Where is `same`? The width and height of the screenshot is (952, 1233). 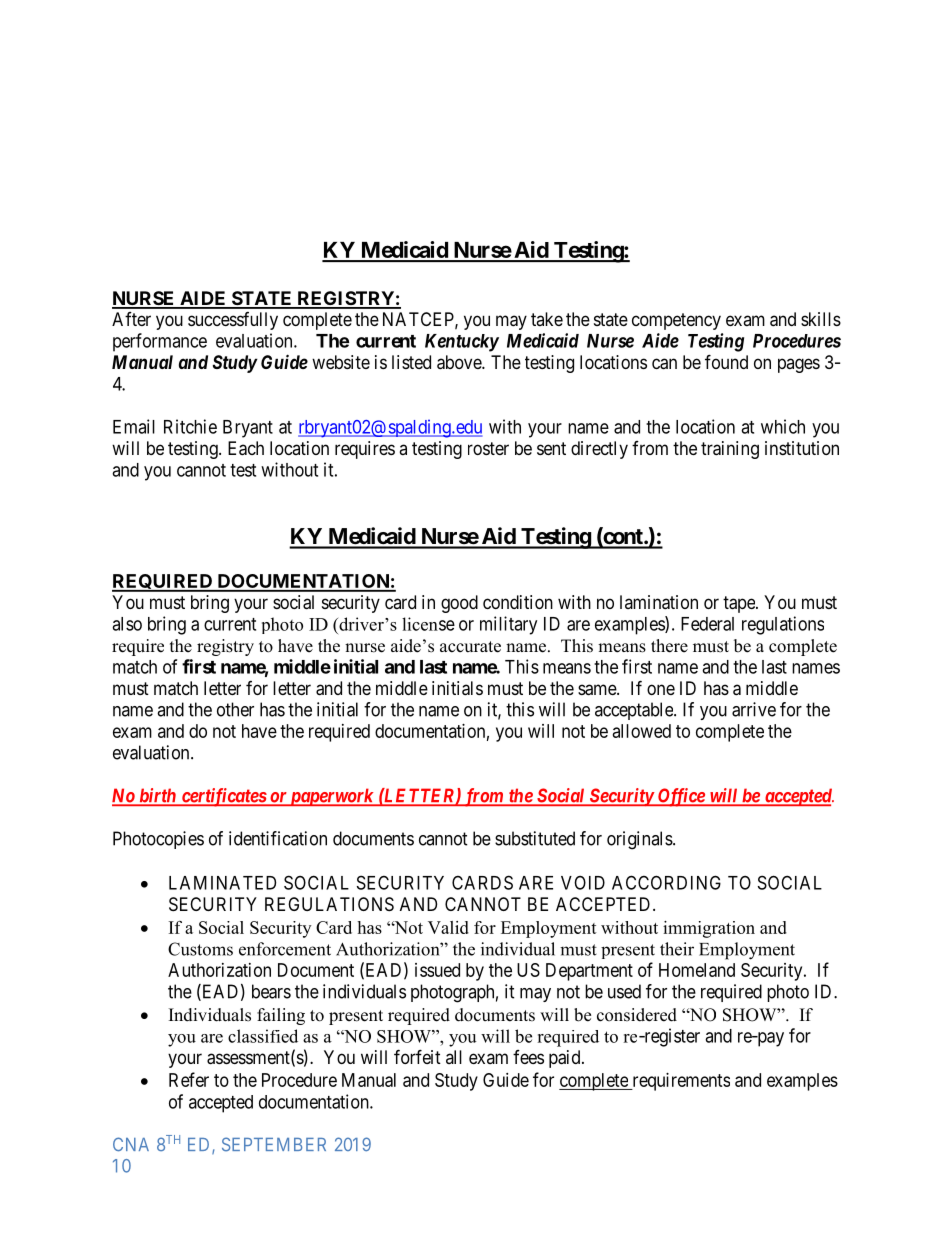 same is located at coordinates (598, 690).
